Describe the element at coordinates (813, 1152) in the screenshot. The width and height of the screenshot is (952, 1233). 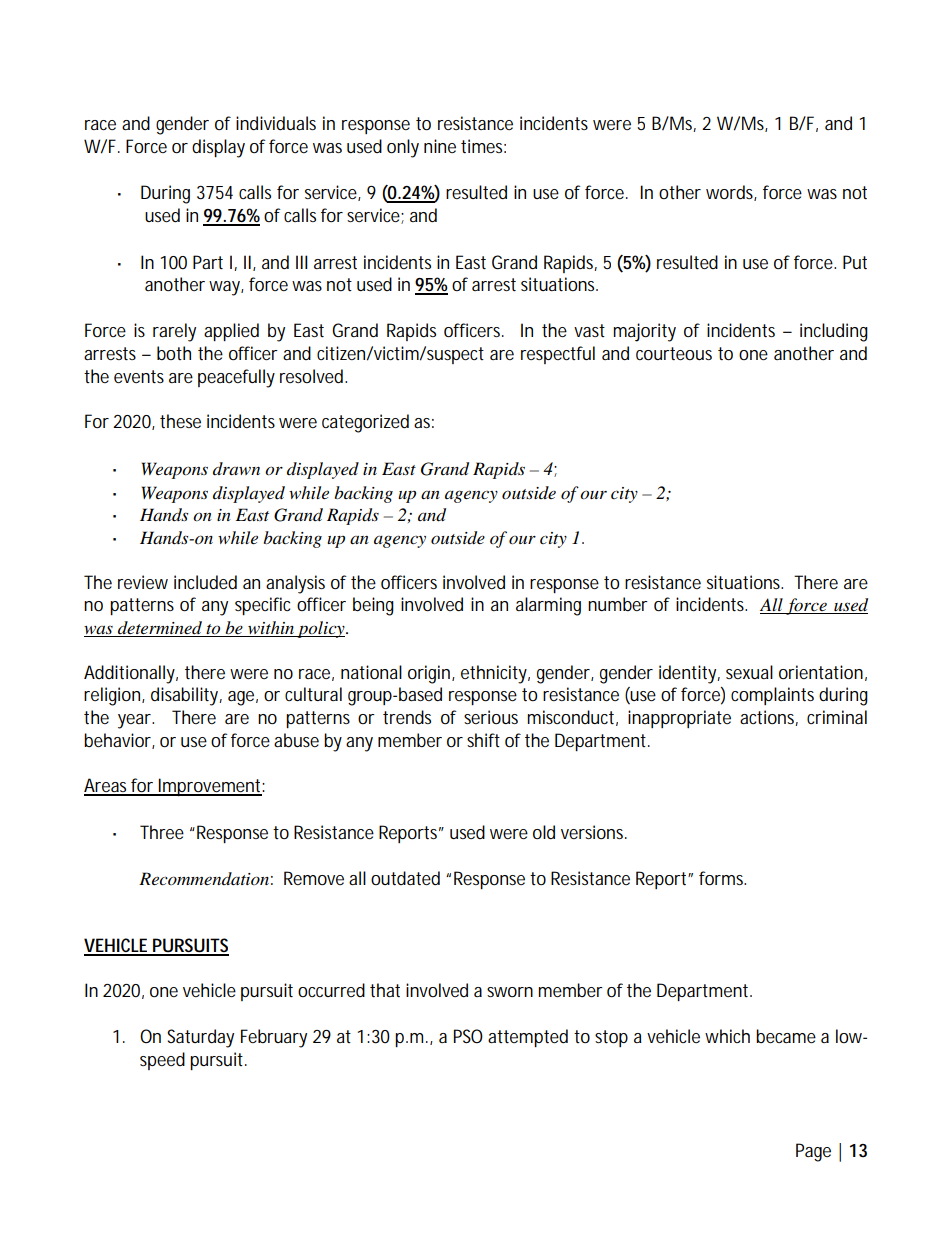
I see `Page` at that location.
